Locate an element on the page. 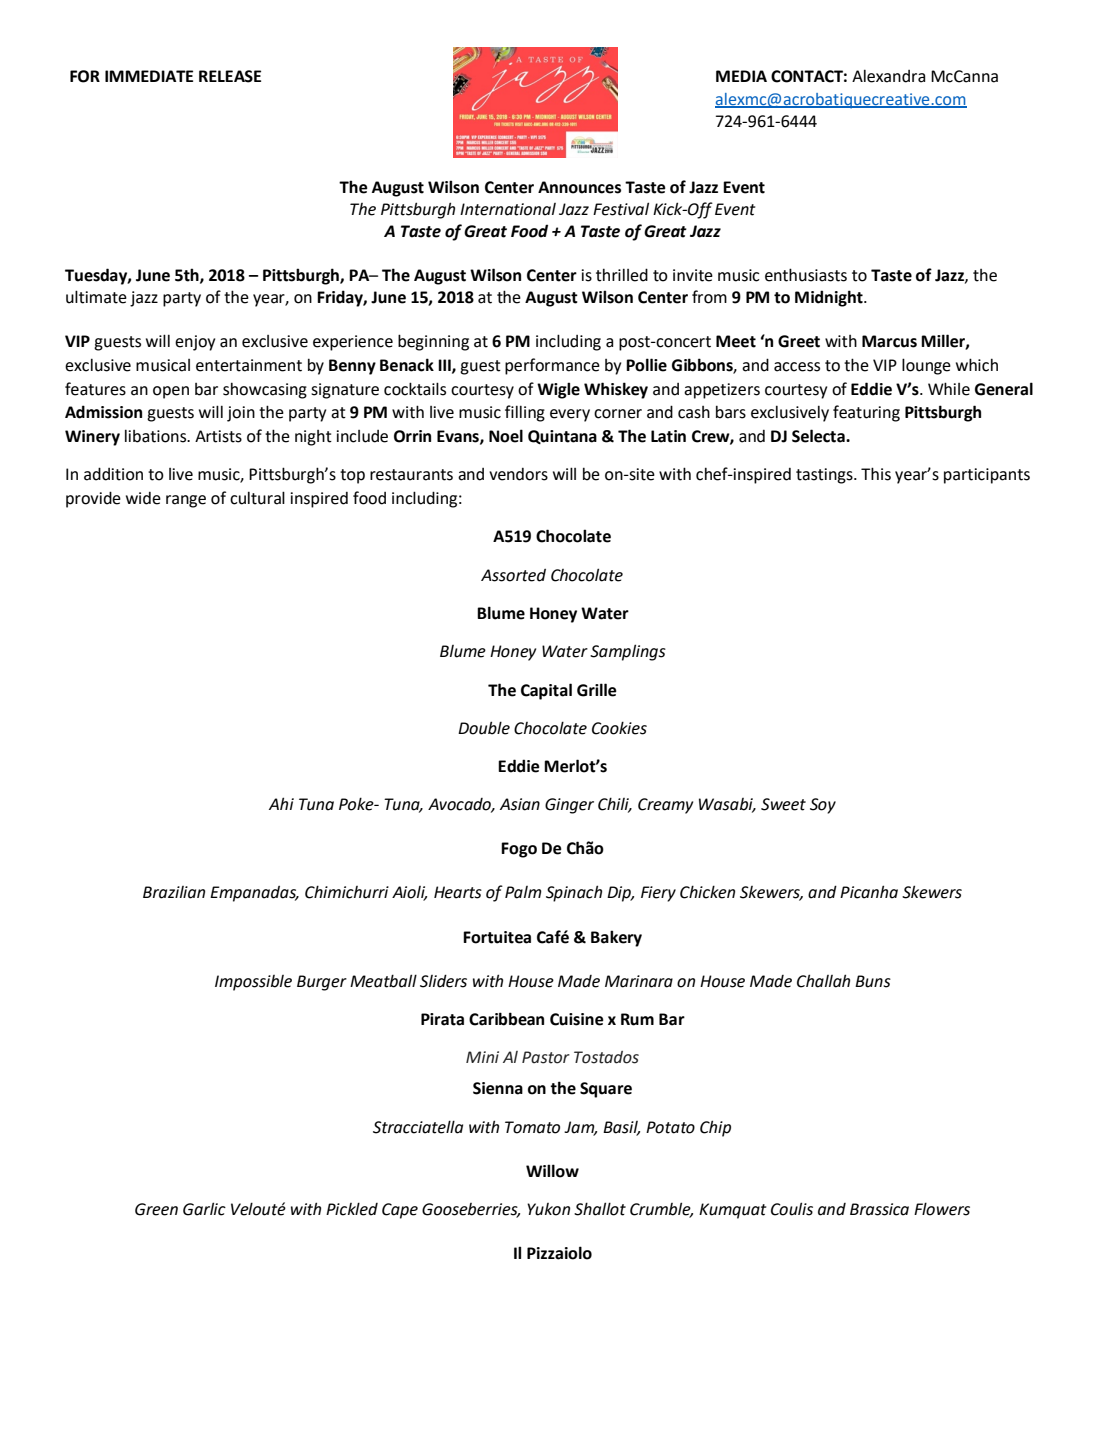 The width and height of the image is (1105, 1431). Yukon is located at coordinates (548, 1209).
